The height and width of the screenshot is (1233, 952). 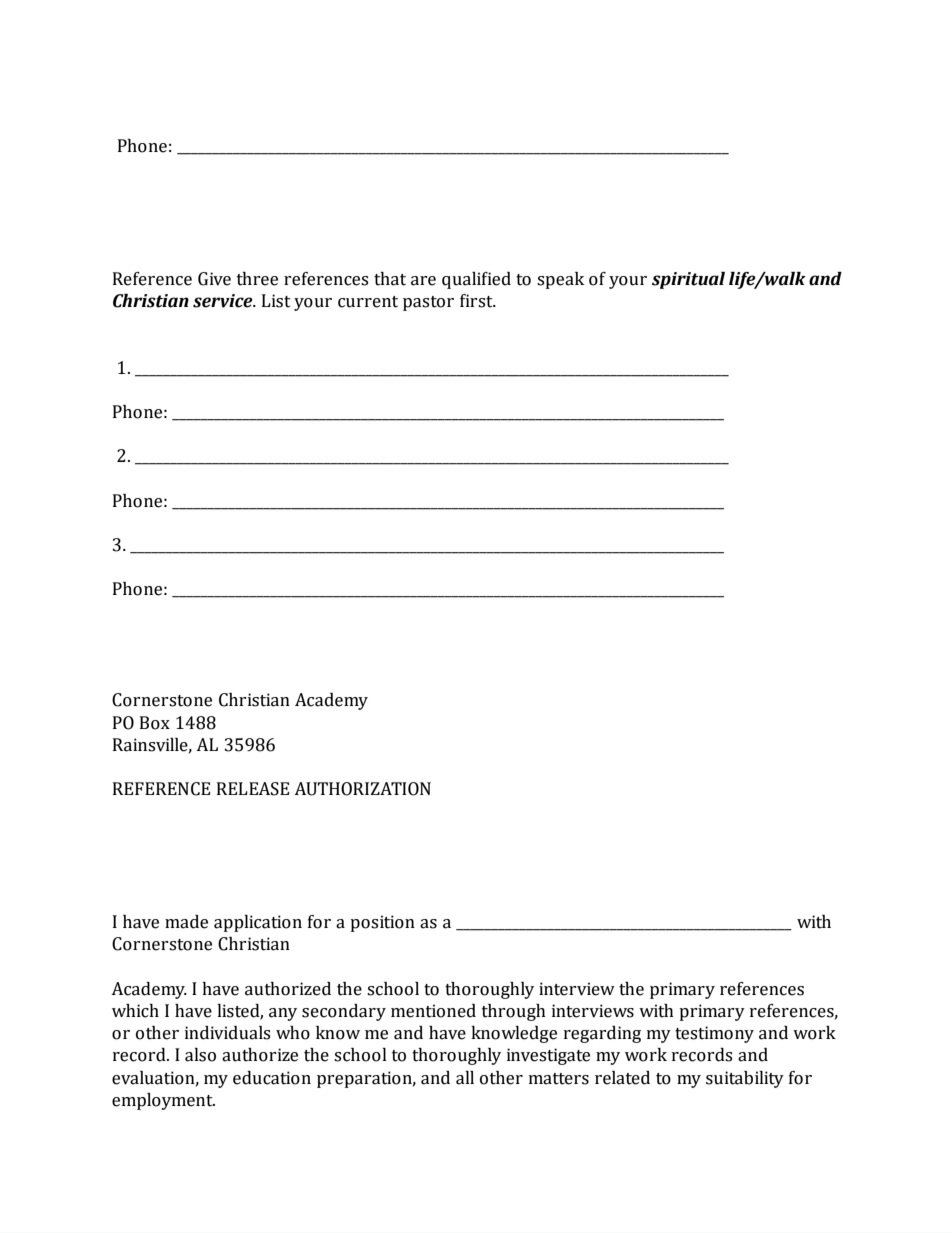 I want to click on also, so click(x=200, y=1055).
